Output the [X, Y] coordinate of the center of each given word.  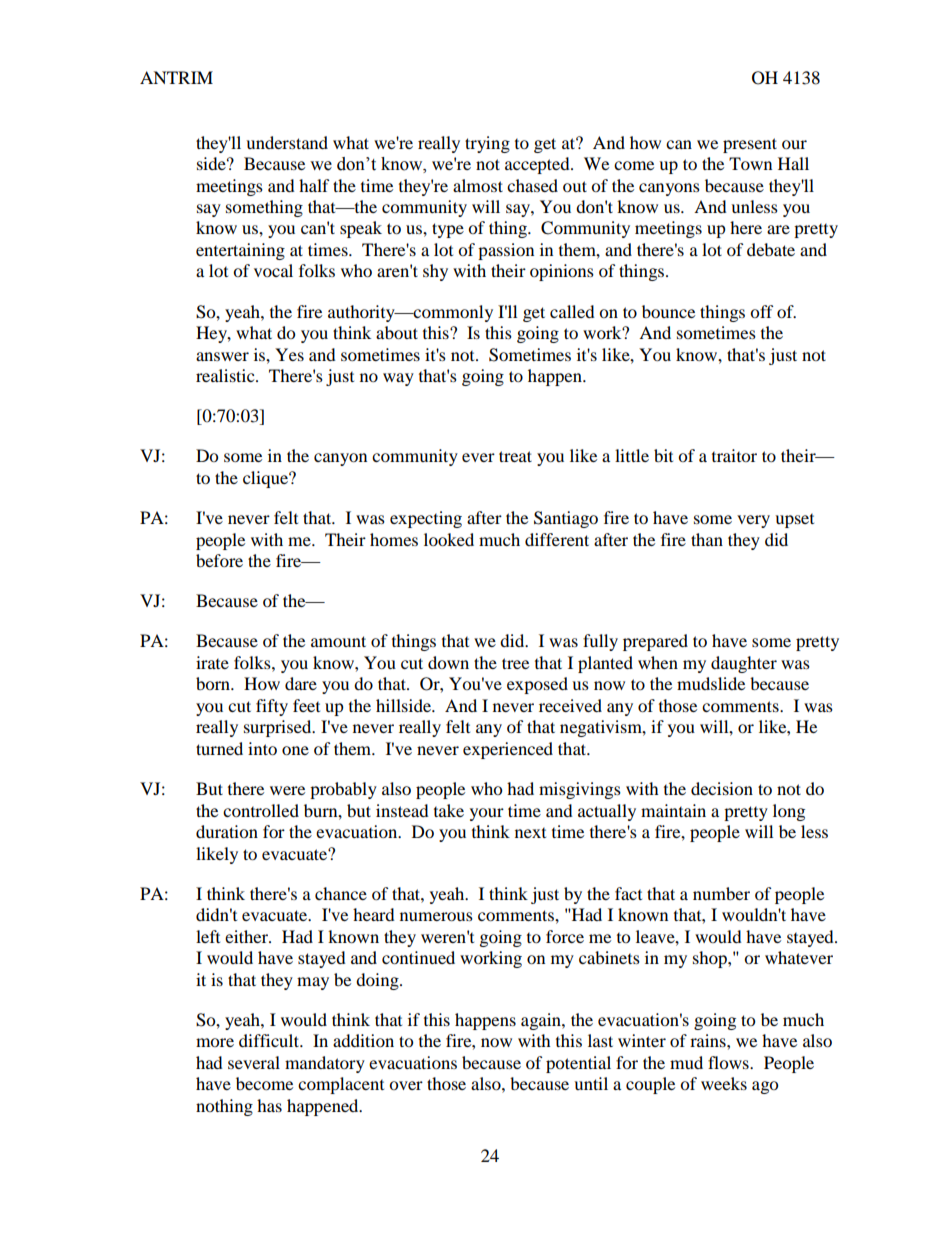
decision [722, 788]
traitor [734, 455]
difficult [270, 1040]
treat [515, 456]
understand [287, 142]
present [750, 145]
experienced [508, 750]
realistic [226, 375]
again [542, 1021]
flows [729, 1062]
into [262, 748]
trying [487, 144]
